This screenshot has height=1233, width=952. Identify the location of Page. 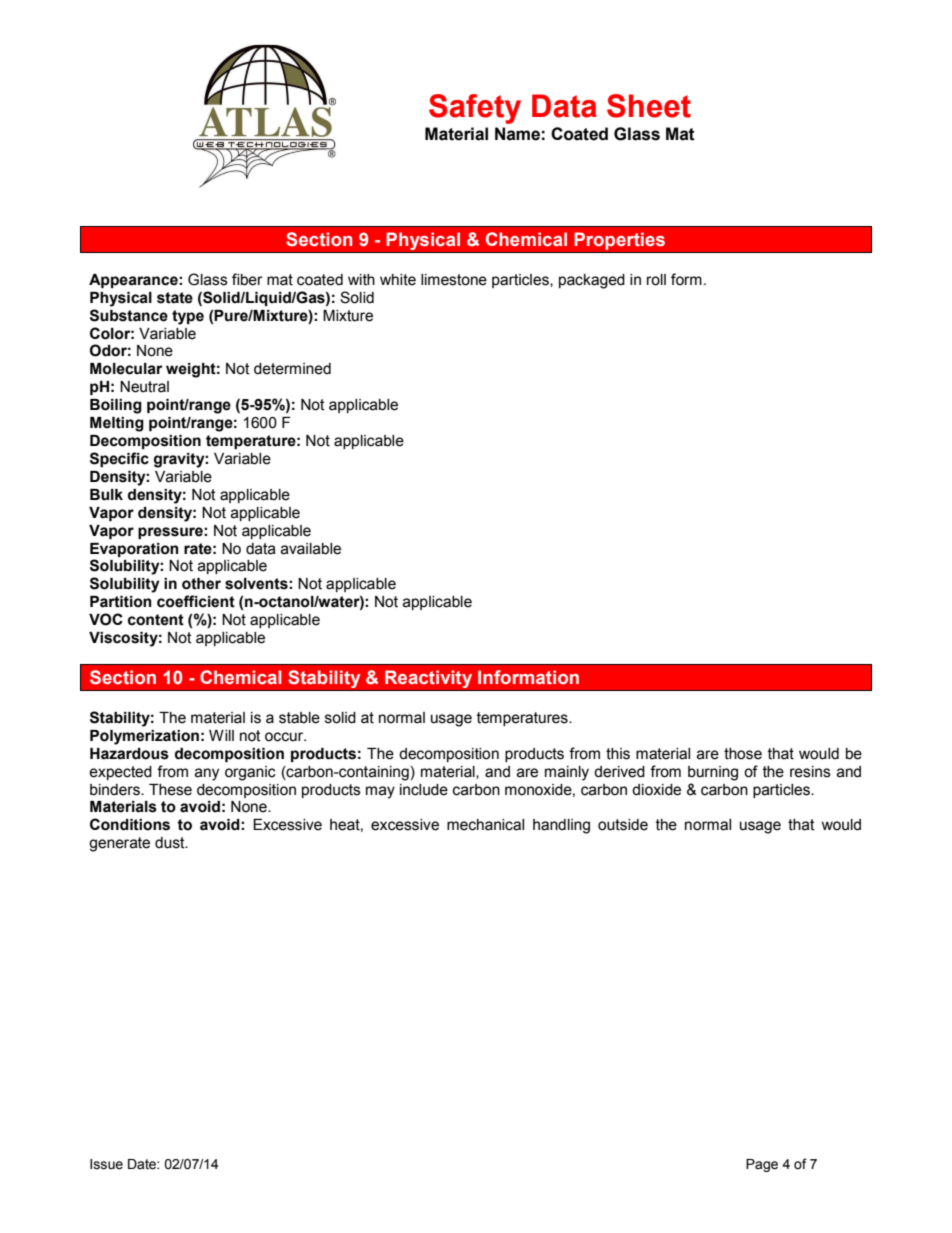
(762, 1165).
